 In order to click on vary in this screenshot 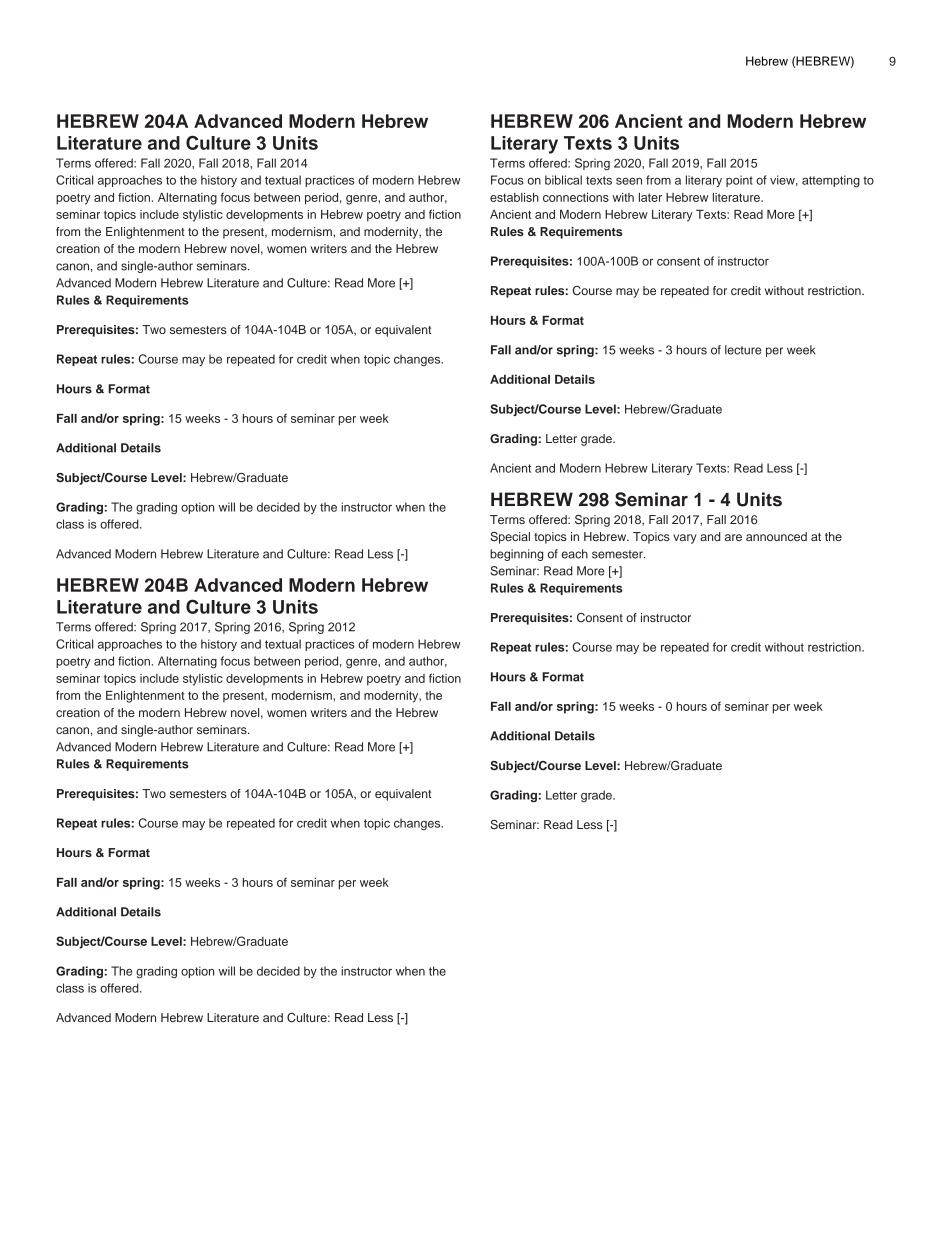, I will do `click(685, 539)`.
